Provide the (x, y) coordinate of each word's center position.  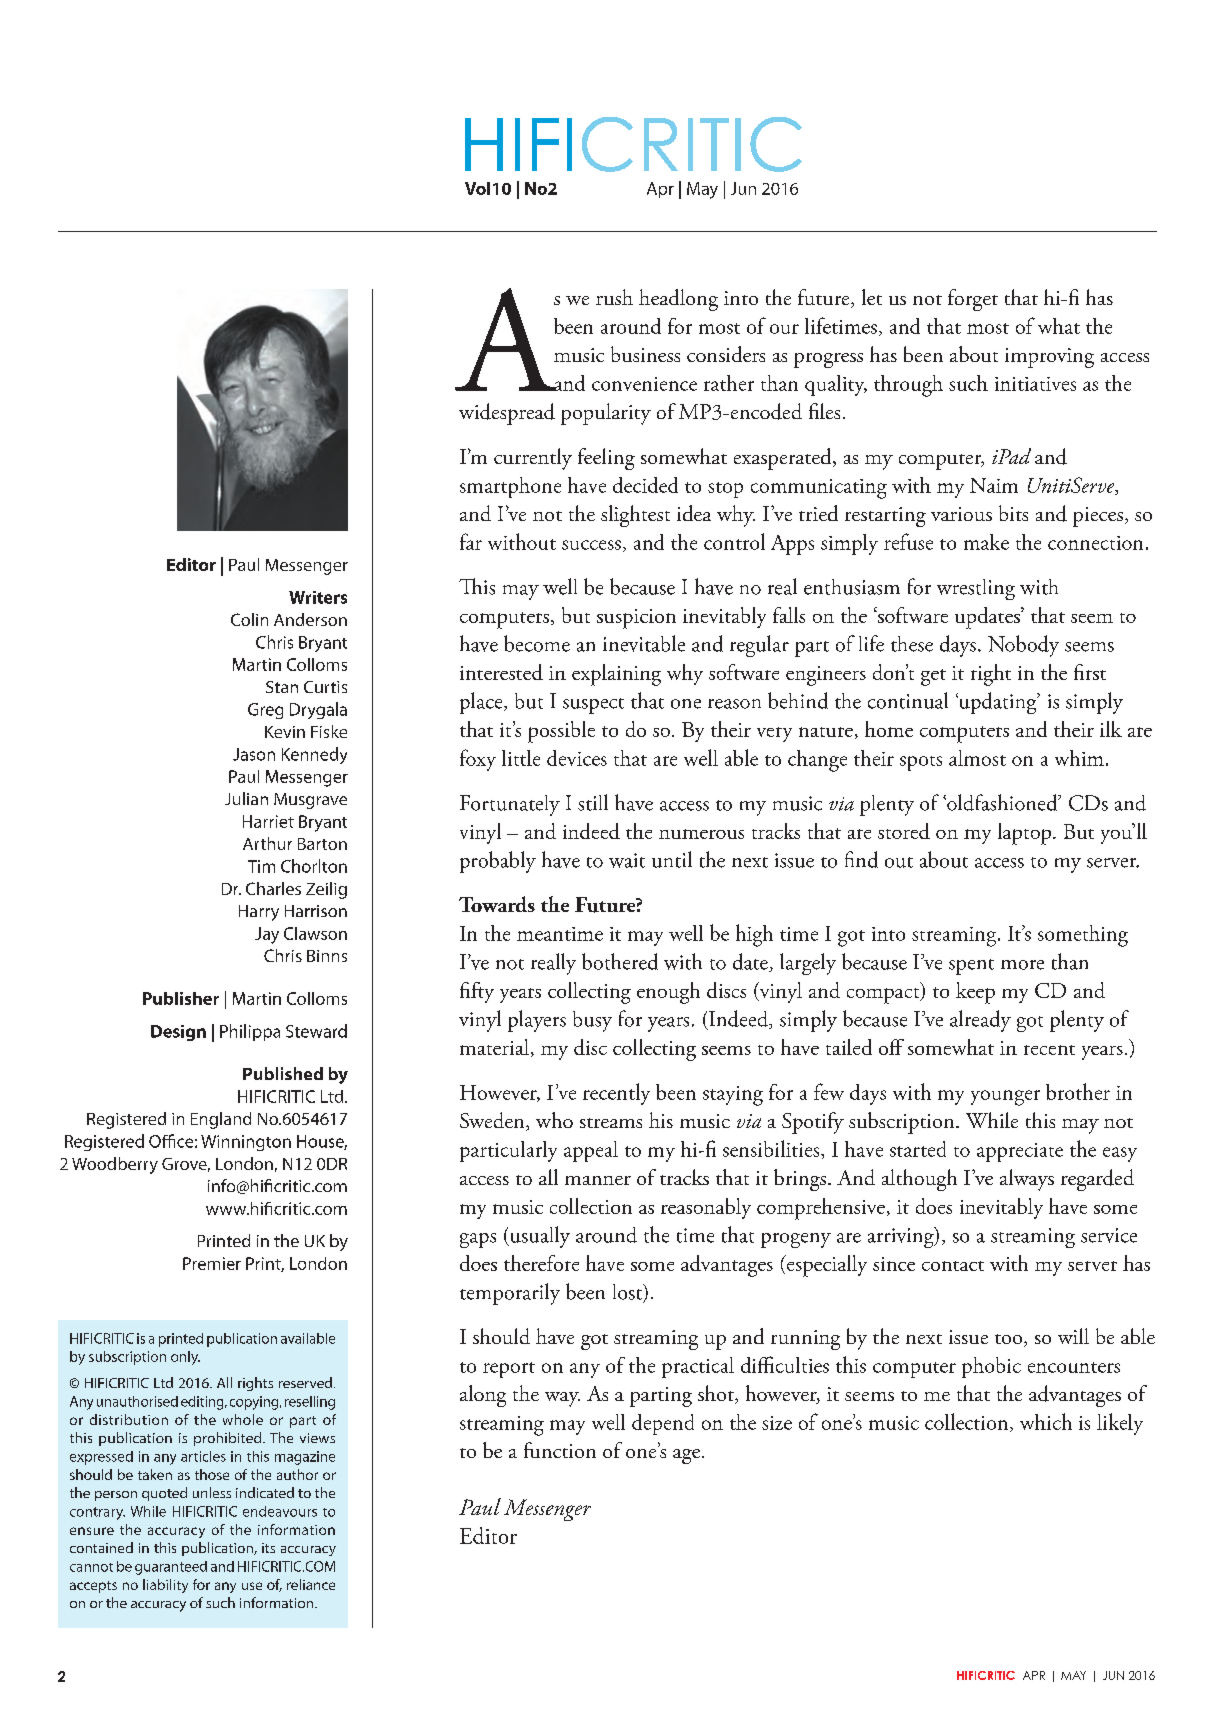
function (560, 1450)
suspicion (636, 619)
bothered (620, 961)
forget (973, 300)
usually (539, 1237)
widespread (507, 414)
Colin (249, 619)
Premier (212, 1263)
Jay (267, 935)
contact (953, 1266)
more (1022, 965)
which (1046, 1421)
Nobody (1023, 646)
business (645, 354)
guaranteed (171, 1568)
